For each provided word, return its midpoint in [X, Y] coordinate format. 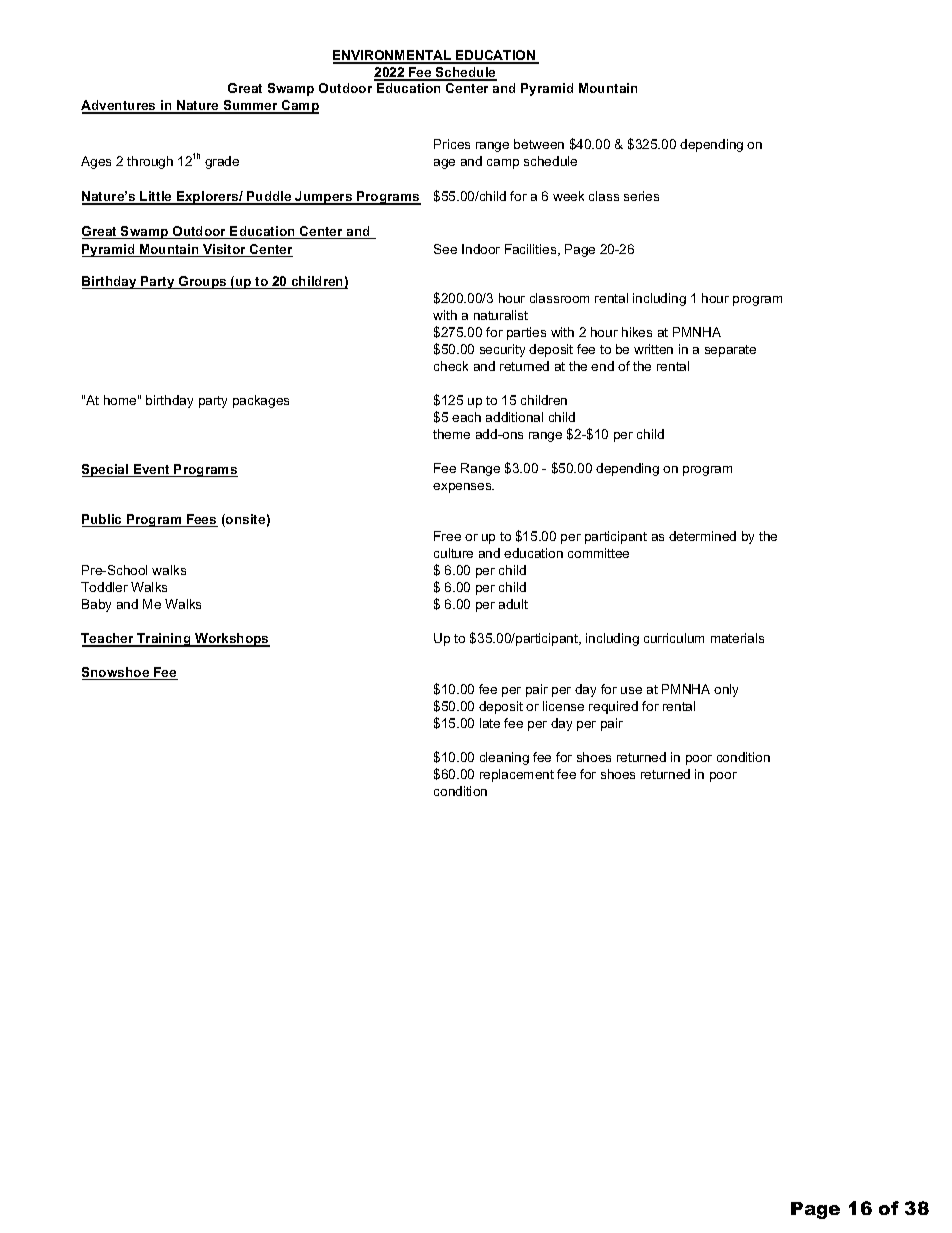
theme [451, 434]
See [445, 249]
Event [152, 470]
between [539, 144]
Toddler [104, 587]
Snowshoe [117, 673]
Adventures [119, 107]
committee [598, 553]
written [653, 349]
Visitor [225, 250]
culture [453, 553]
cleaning [504, 758]
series [641, 196]
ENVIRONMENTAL [393, 56]
